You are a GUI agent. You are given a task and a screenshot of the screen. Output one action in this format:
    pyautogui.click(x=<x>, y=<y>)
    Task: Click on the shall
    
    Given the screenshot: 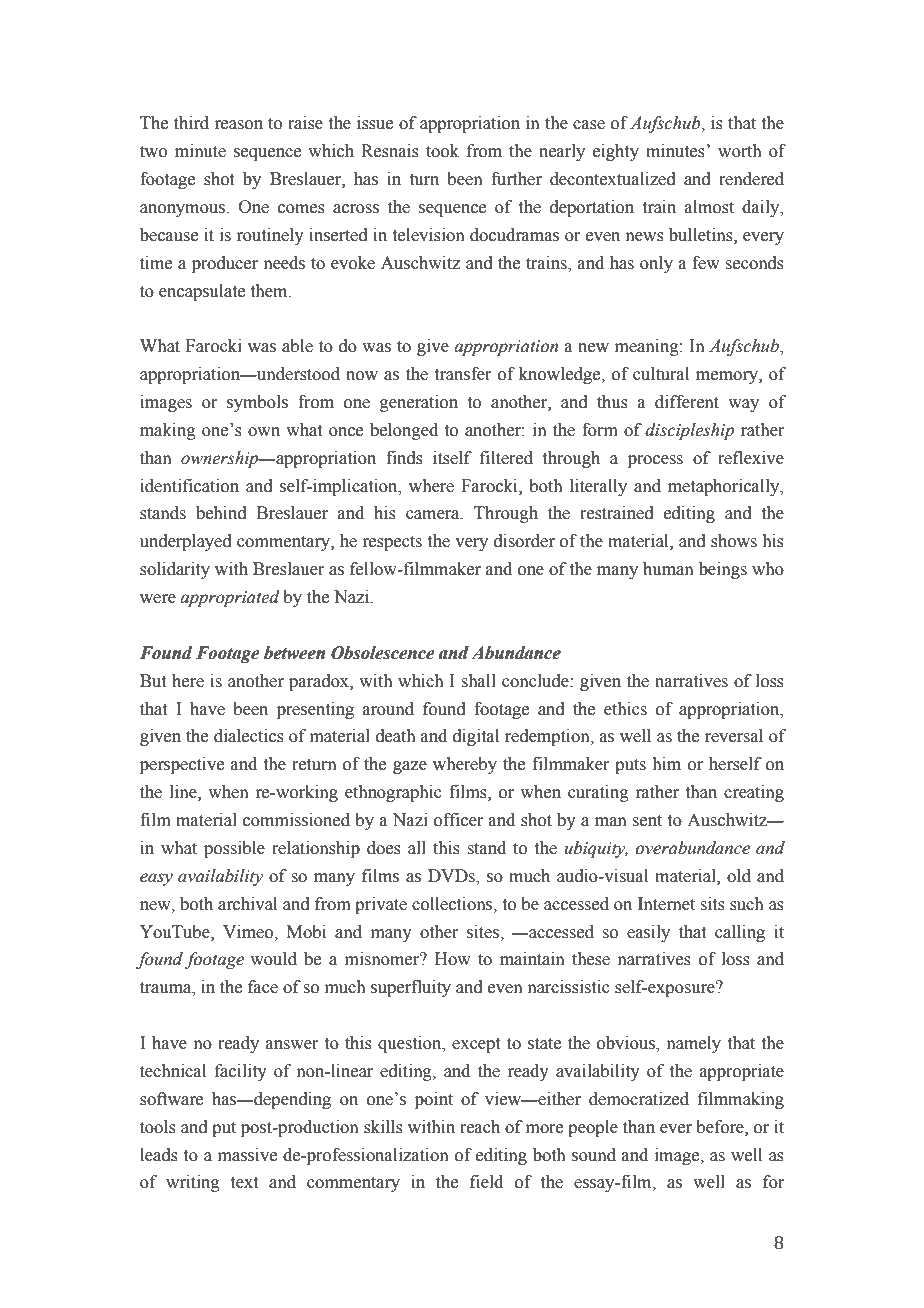 What is the action you would take?
    pyautogui.click(x=478, y=681)
